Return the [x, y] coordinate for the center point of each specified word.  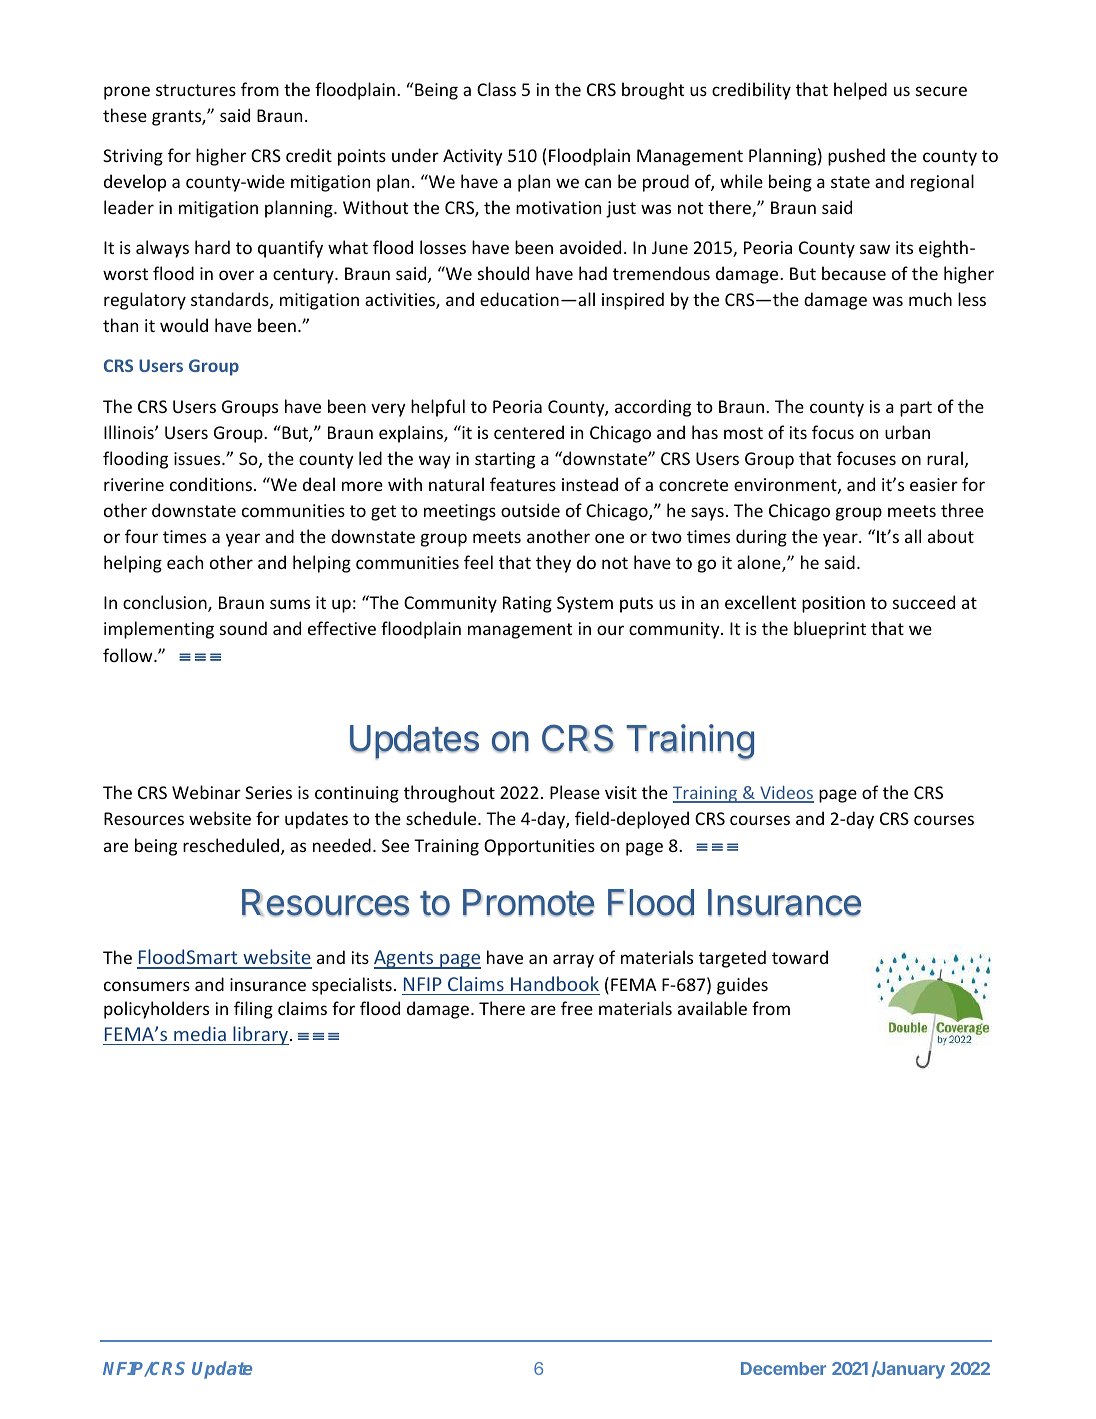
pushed [856, 157]
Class [496, 89]
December [783, 1368]
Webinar [206, 792]
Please [575, 792]
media [200, 1033]
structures [196, 90]
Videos [786, 793]
